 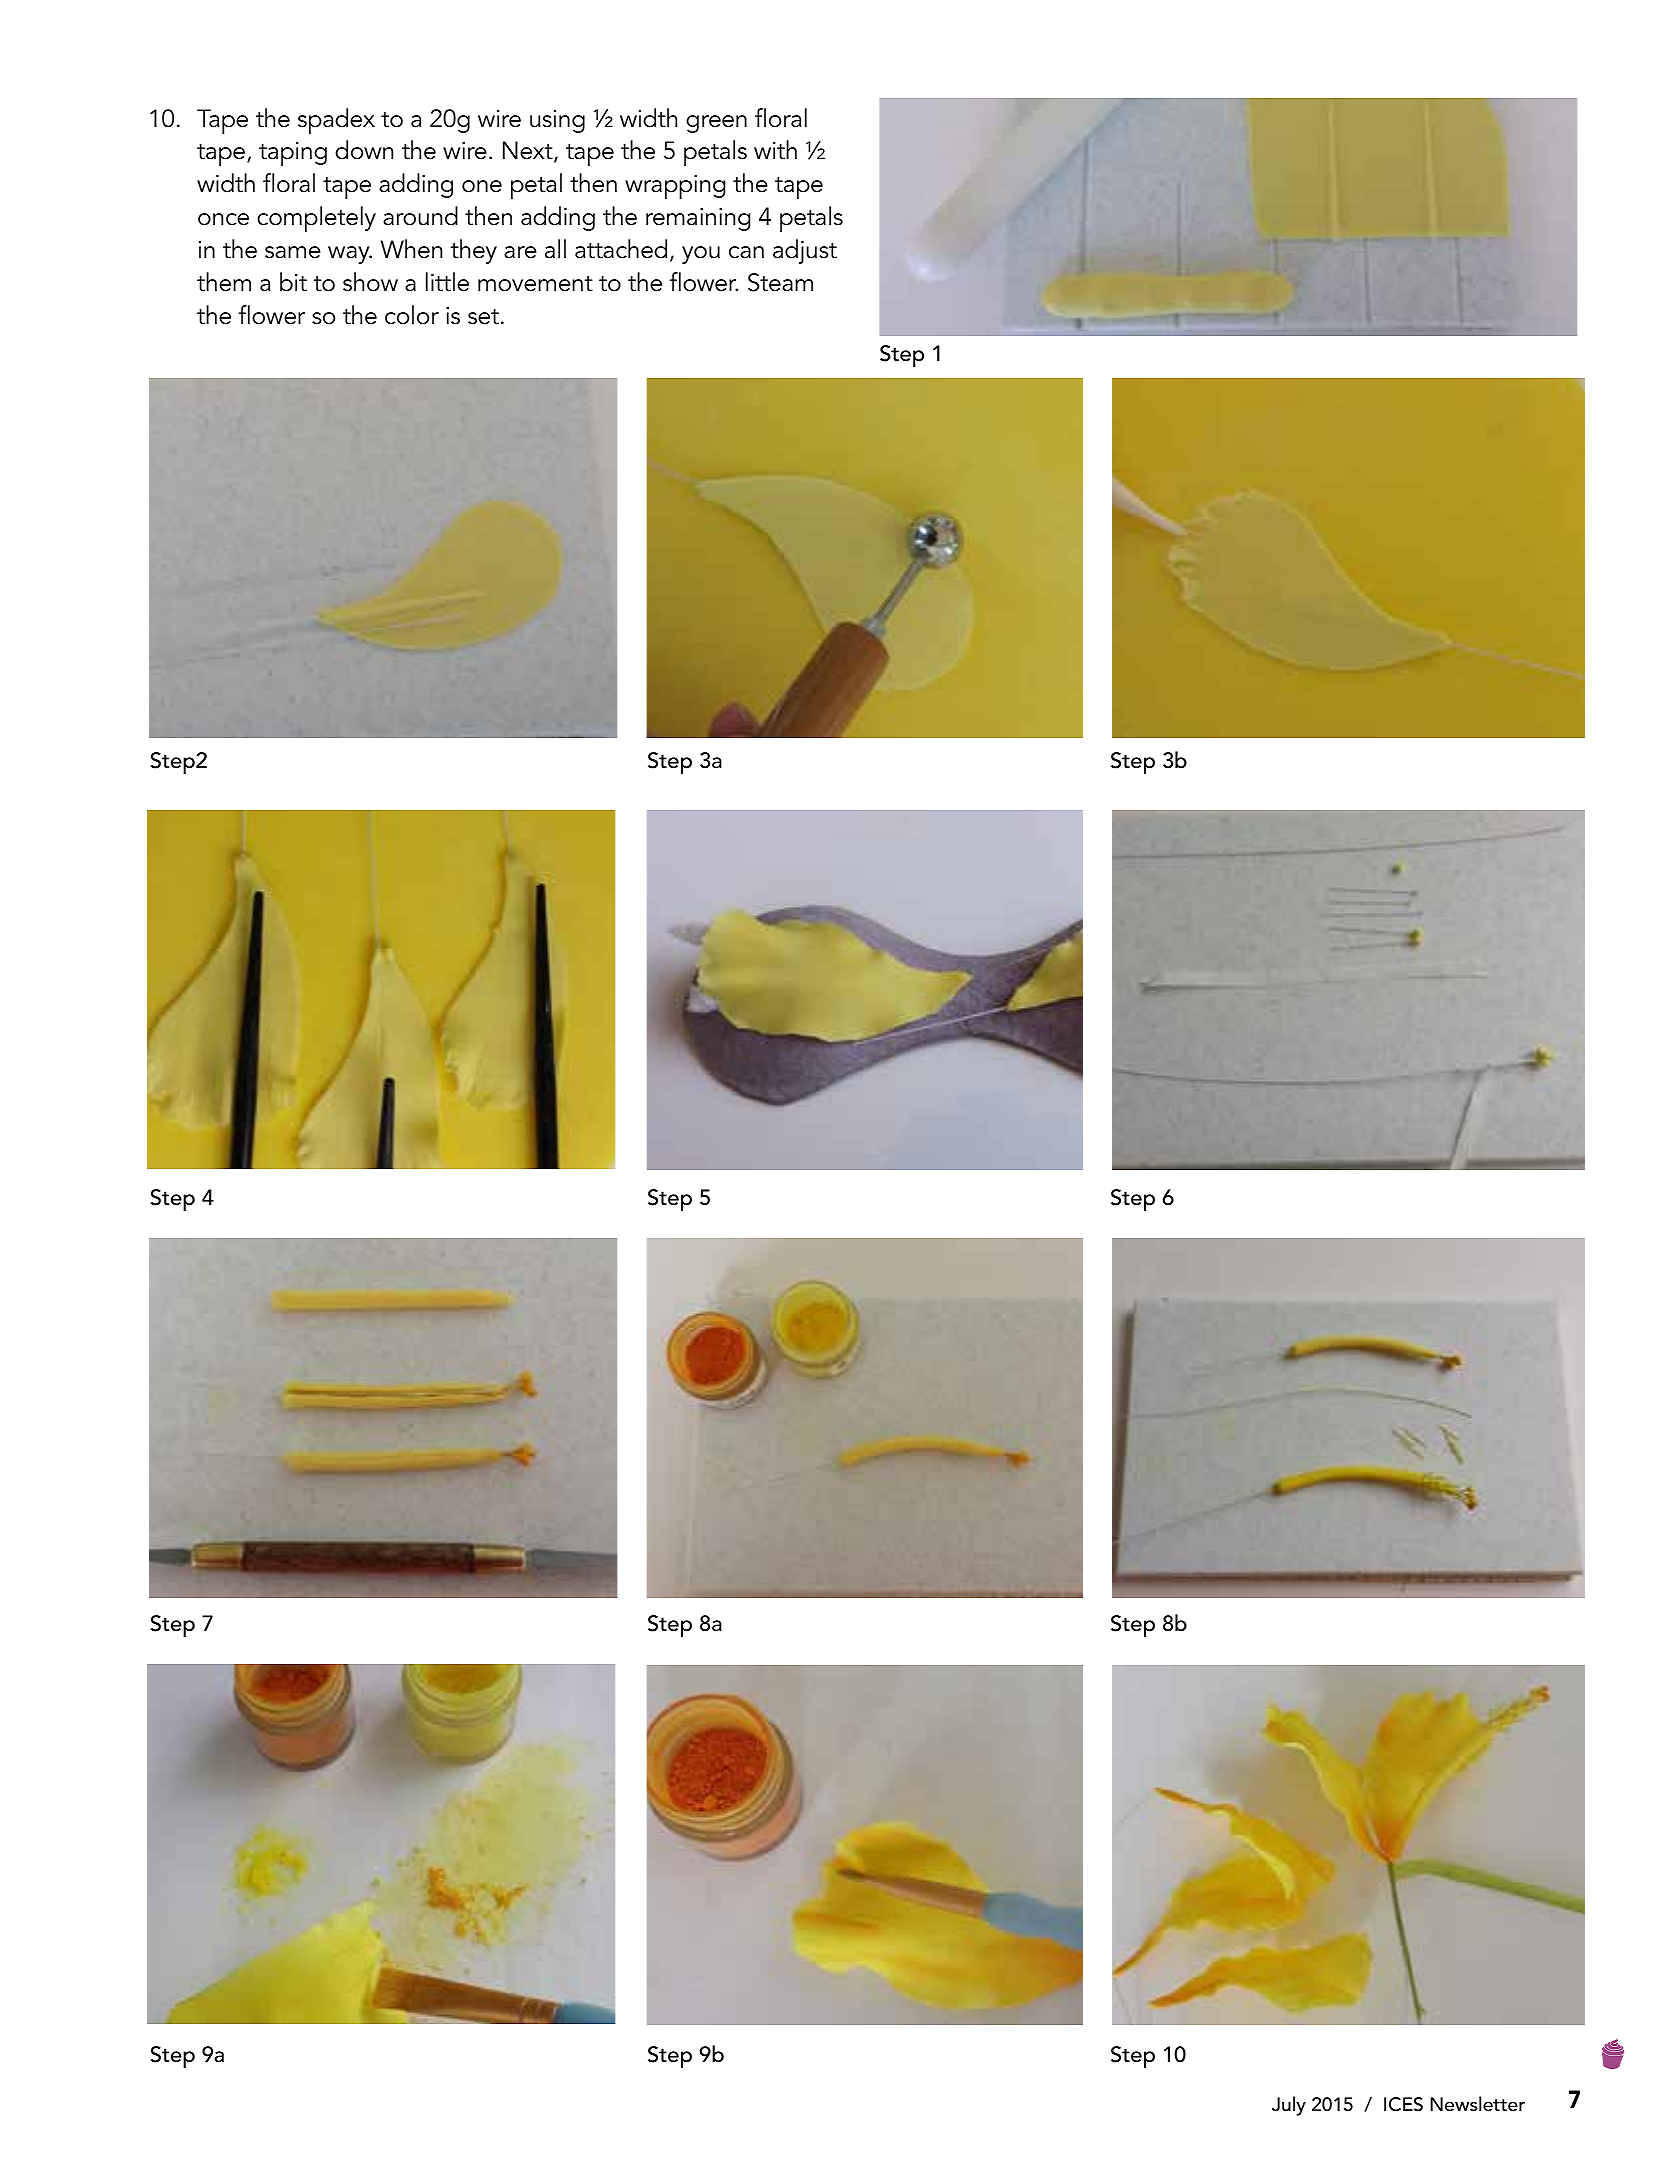 What do you see at coordinates (775, 150) in the screenshot?
I see `with` at bounding box center [775, 150].
